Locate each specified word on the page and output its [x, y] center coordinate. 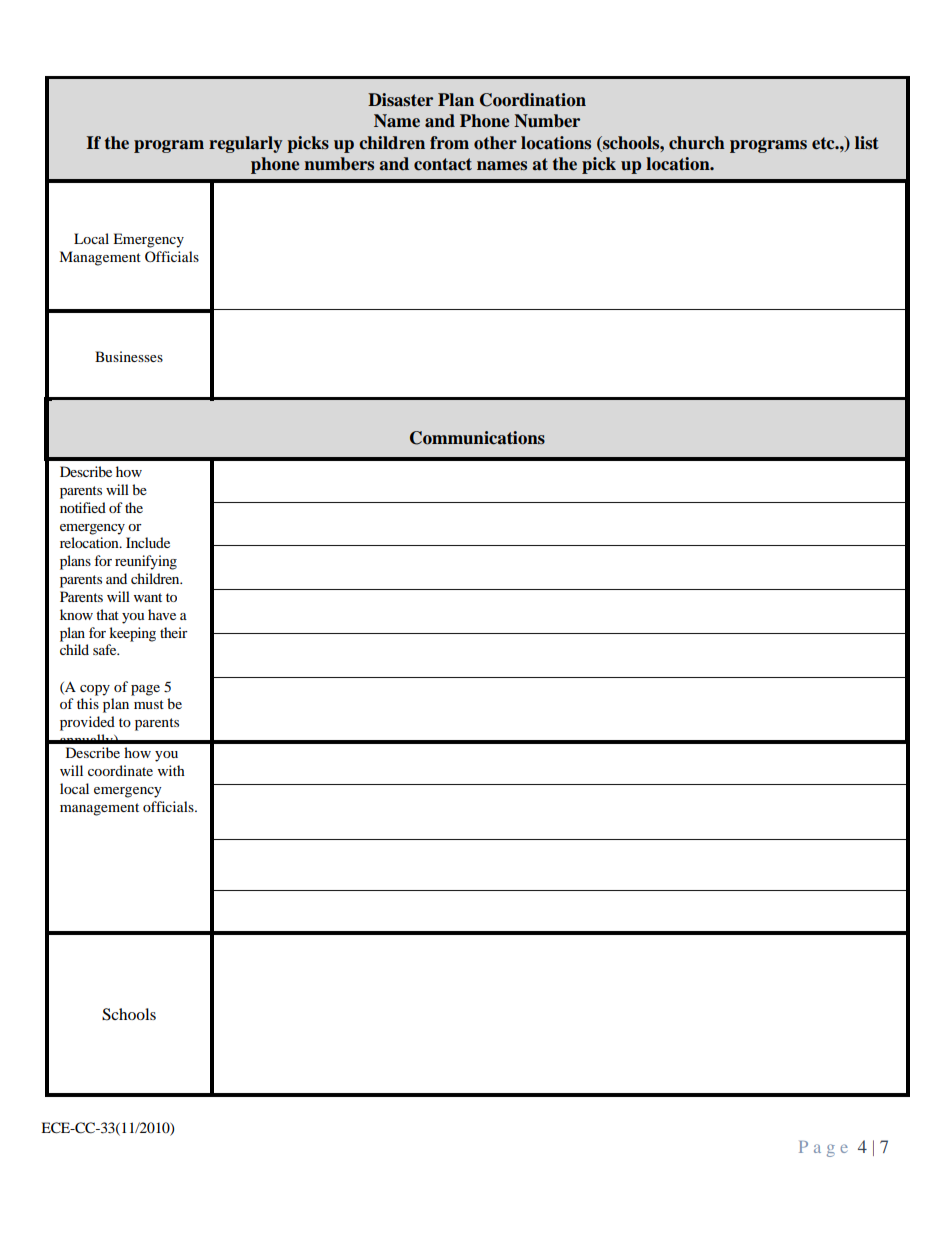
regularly [245, 144]
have [162, 614]
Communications [477, 438]
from [449, 143]
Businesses [129, 356]
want [148, 597]
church [697, 143]
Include [148, 542]
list [867, 142]
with [171, 770]
